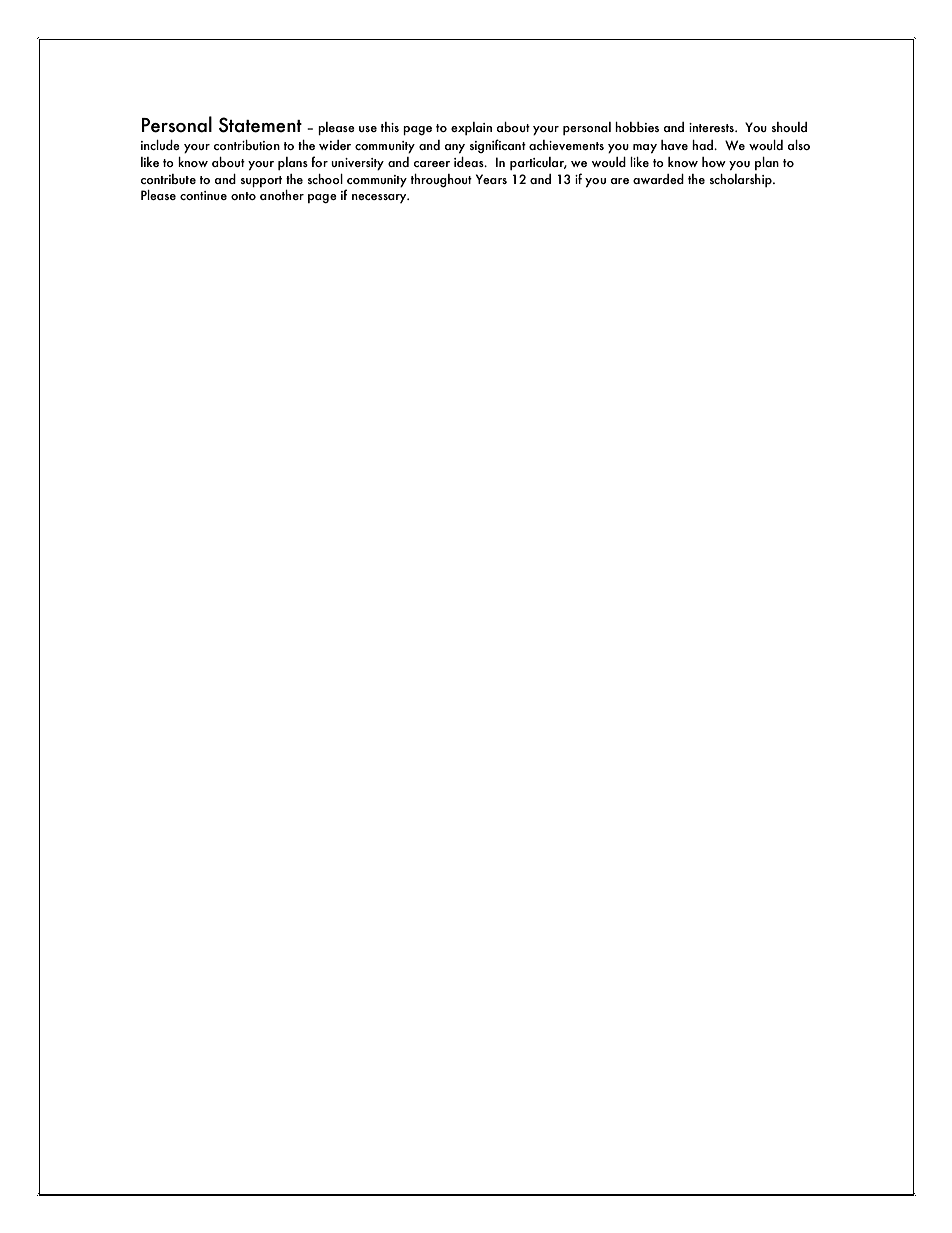 This image has width=952, height=1233. Describe the element at coordinates (260, 125) in the image. I see `Statement` at that location.
